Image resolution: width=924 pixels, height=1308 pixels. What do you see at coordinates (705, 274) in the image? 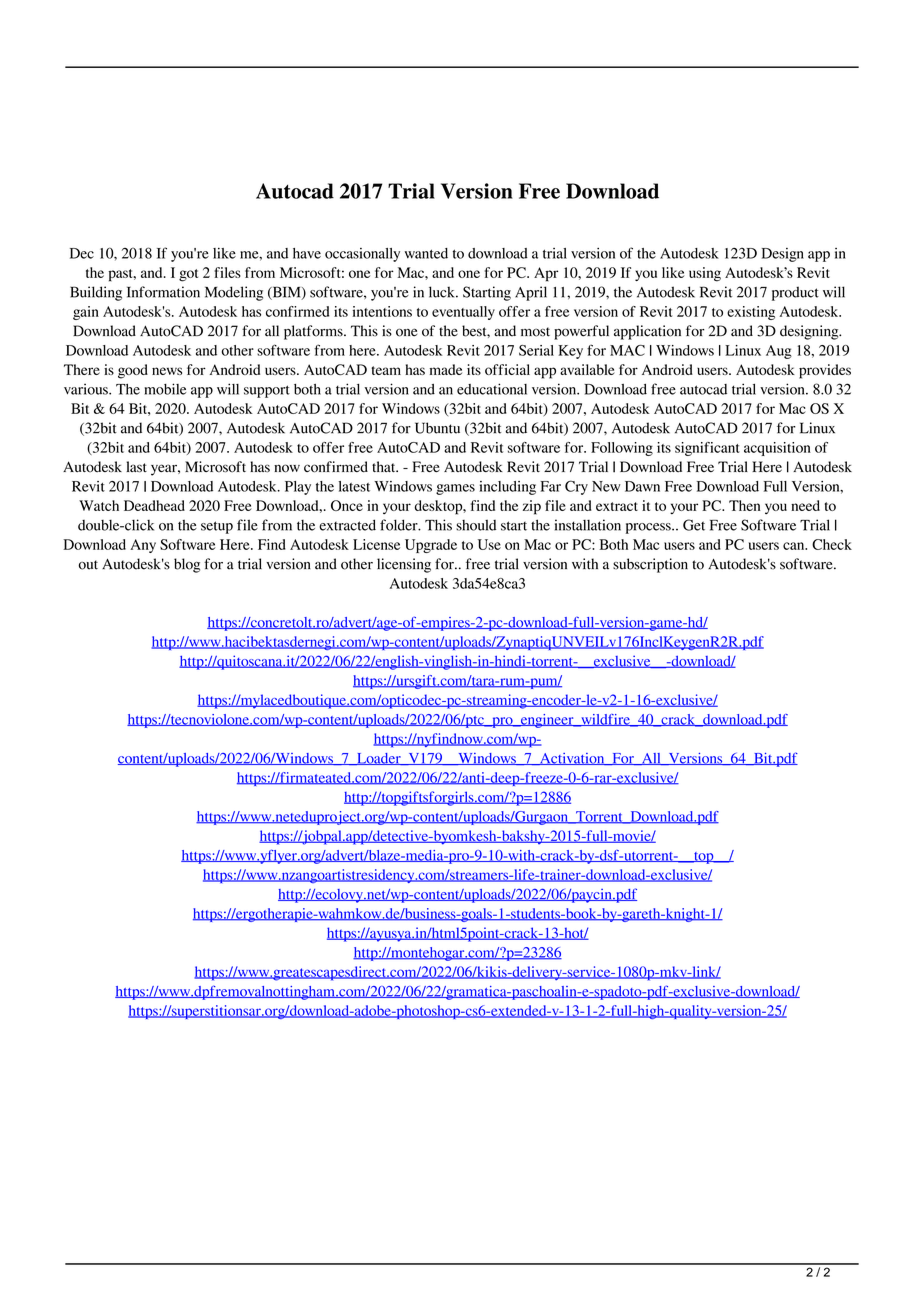
I see `using` at bounding box center [705, 274].
